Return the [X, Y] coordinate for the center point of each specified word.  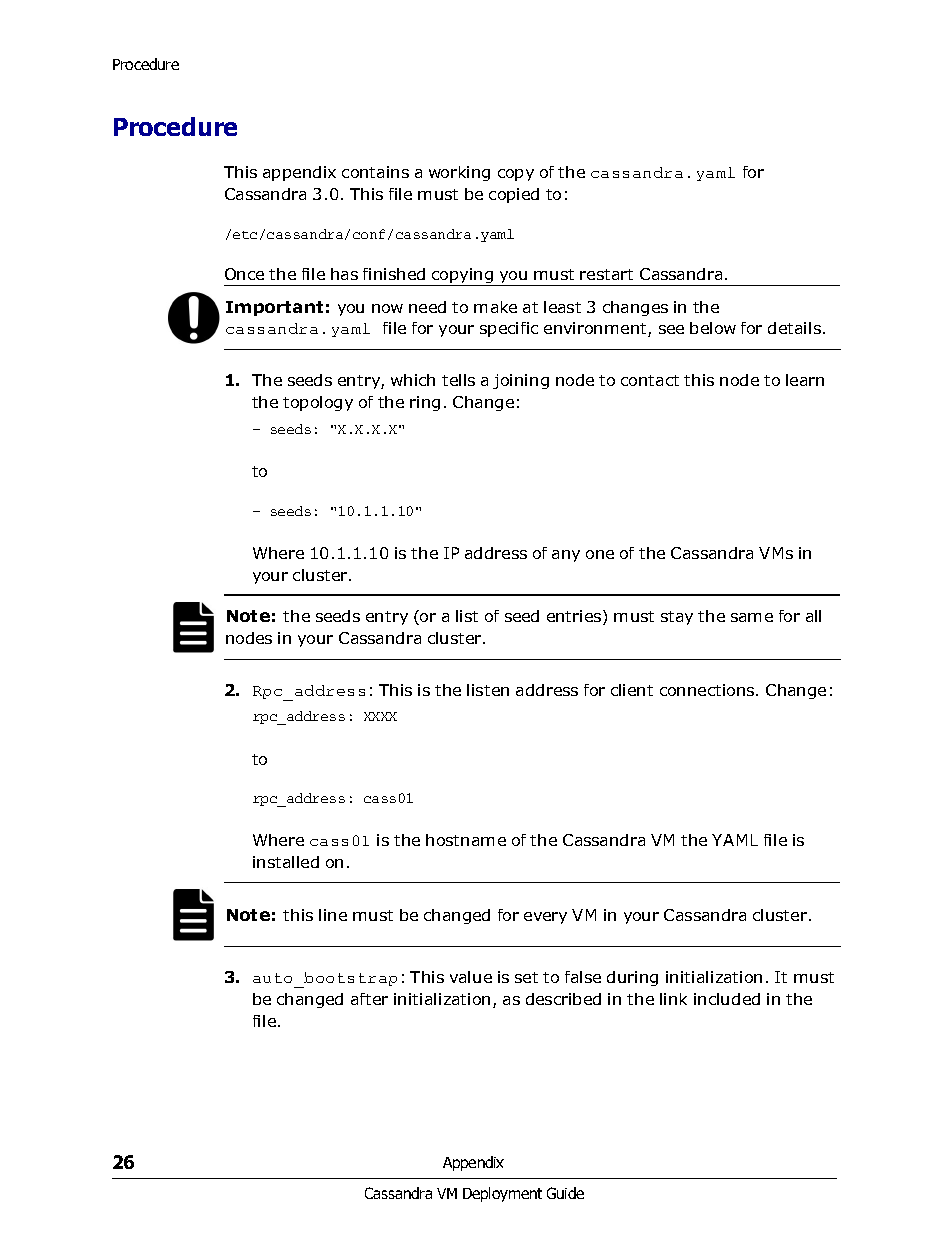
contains [375, 172]
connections [708, 690]
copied [514, 195]
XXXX [380, 716]
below [713, 328]
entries [575, 617]
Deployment [502, 1194]
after [369, 999]
